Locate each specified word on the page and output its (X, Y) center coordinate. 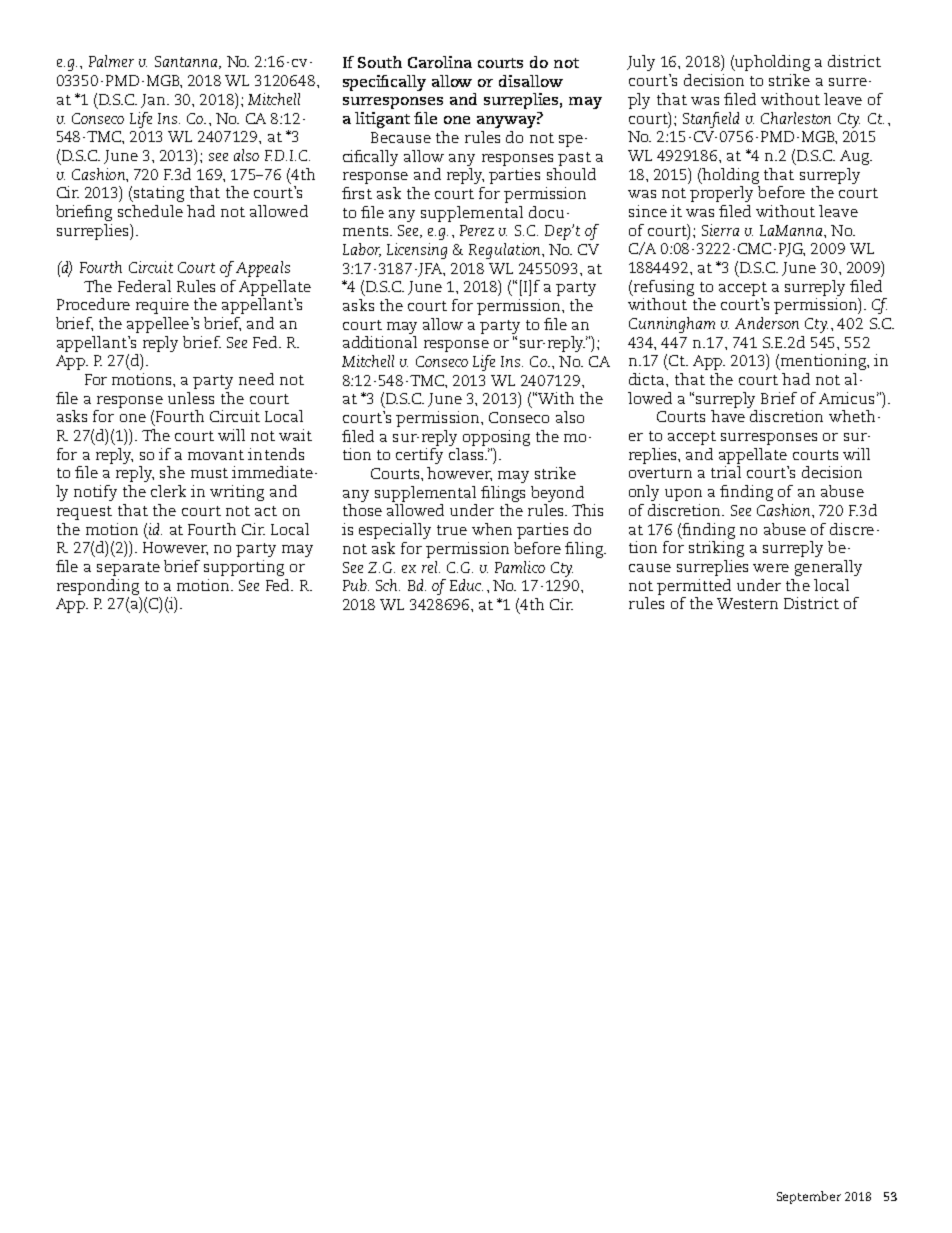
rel (431, 567)
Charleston (796, 118)
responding (98, 587)
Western (747, 603)
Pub (356, 585)
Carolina (440, 62)
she (172, 472)
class (467, 454)
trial (726, 472)
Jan (154, 101)
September (809, 1197)
